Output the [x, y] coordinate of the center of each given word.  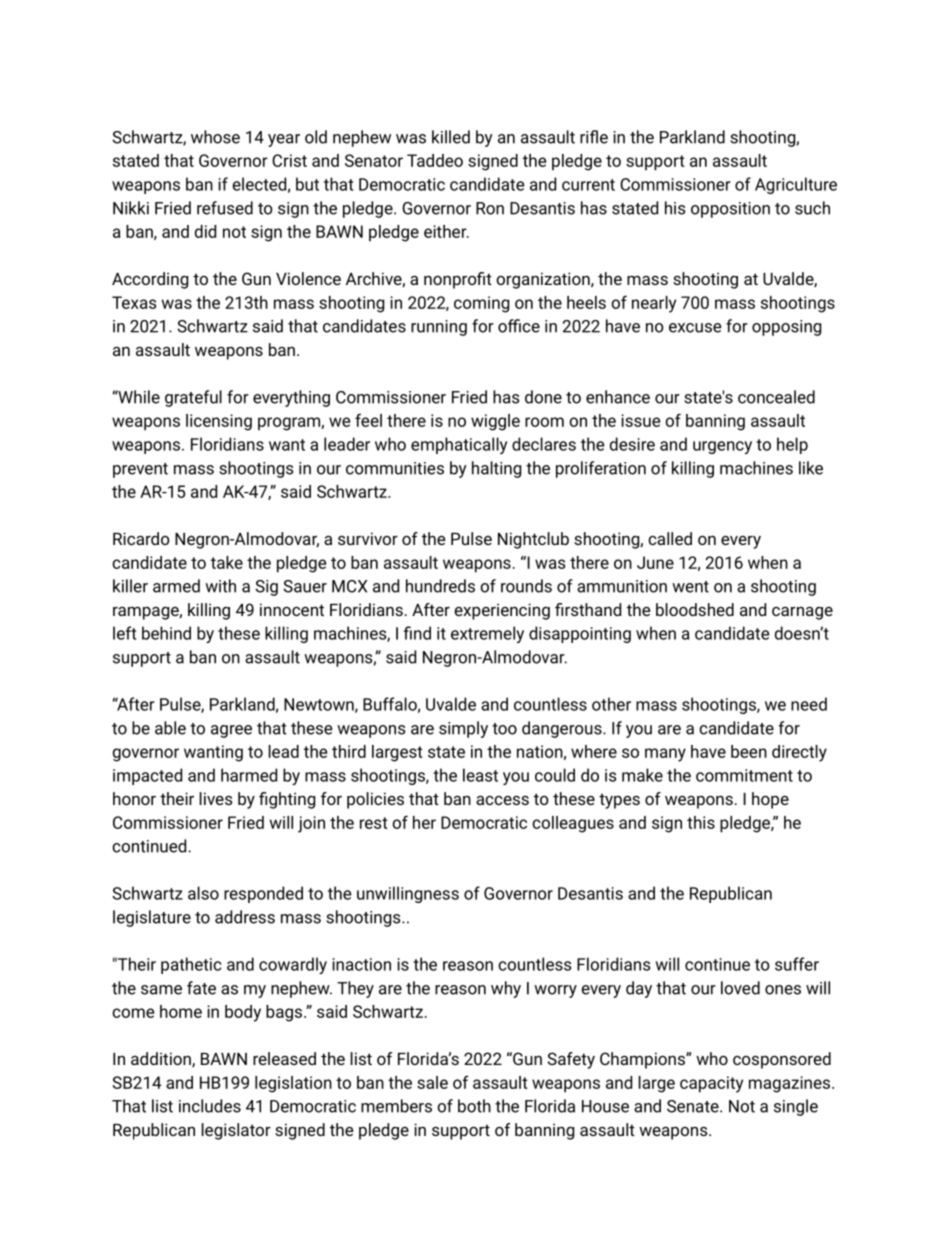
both [474, 1106]
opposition [730, 210]
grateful [193, 398]
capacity [711, 1084]
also [203, 893]
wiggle [495, 422]
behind [166, 633]
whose [215, 137]
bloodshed [695, 609]
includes [210, 1106]
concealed [776, 397]
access [502, 800]
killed [451, 137]
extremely [487, 634]
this [701, 822]
